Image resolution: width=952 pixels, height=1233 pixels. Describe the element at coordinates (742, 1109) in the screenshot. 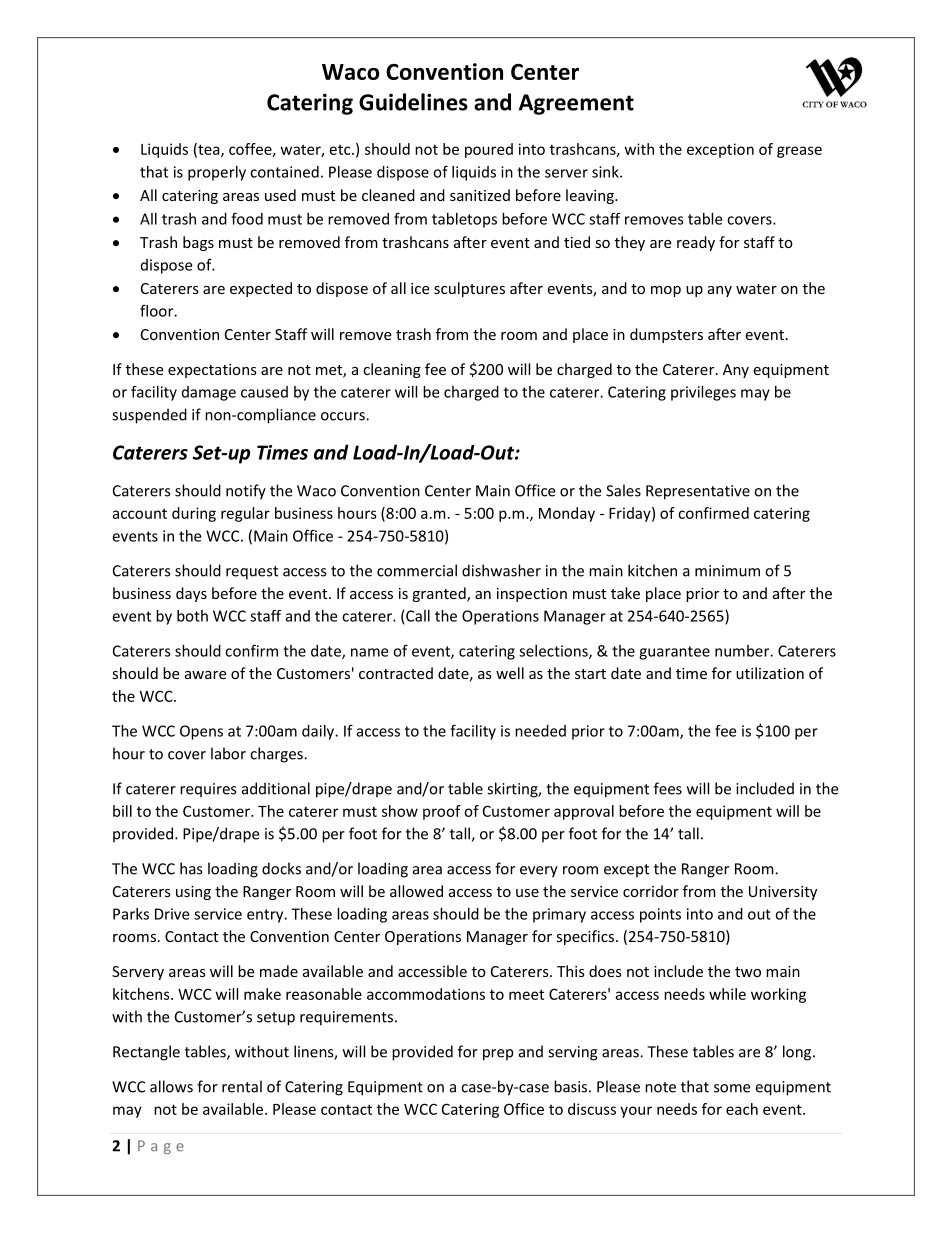

I see `each` at that location.
